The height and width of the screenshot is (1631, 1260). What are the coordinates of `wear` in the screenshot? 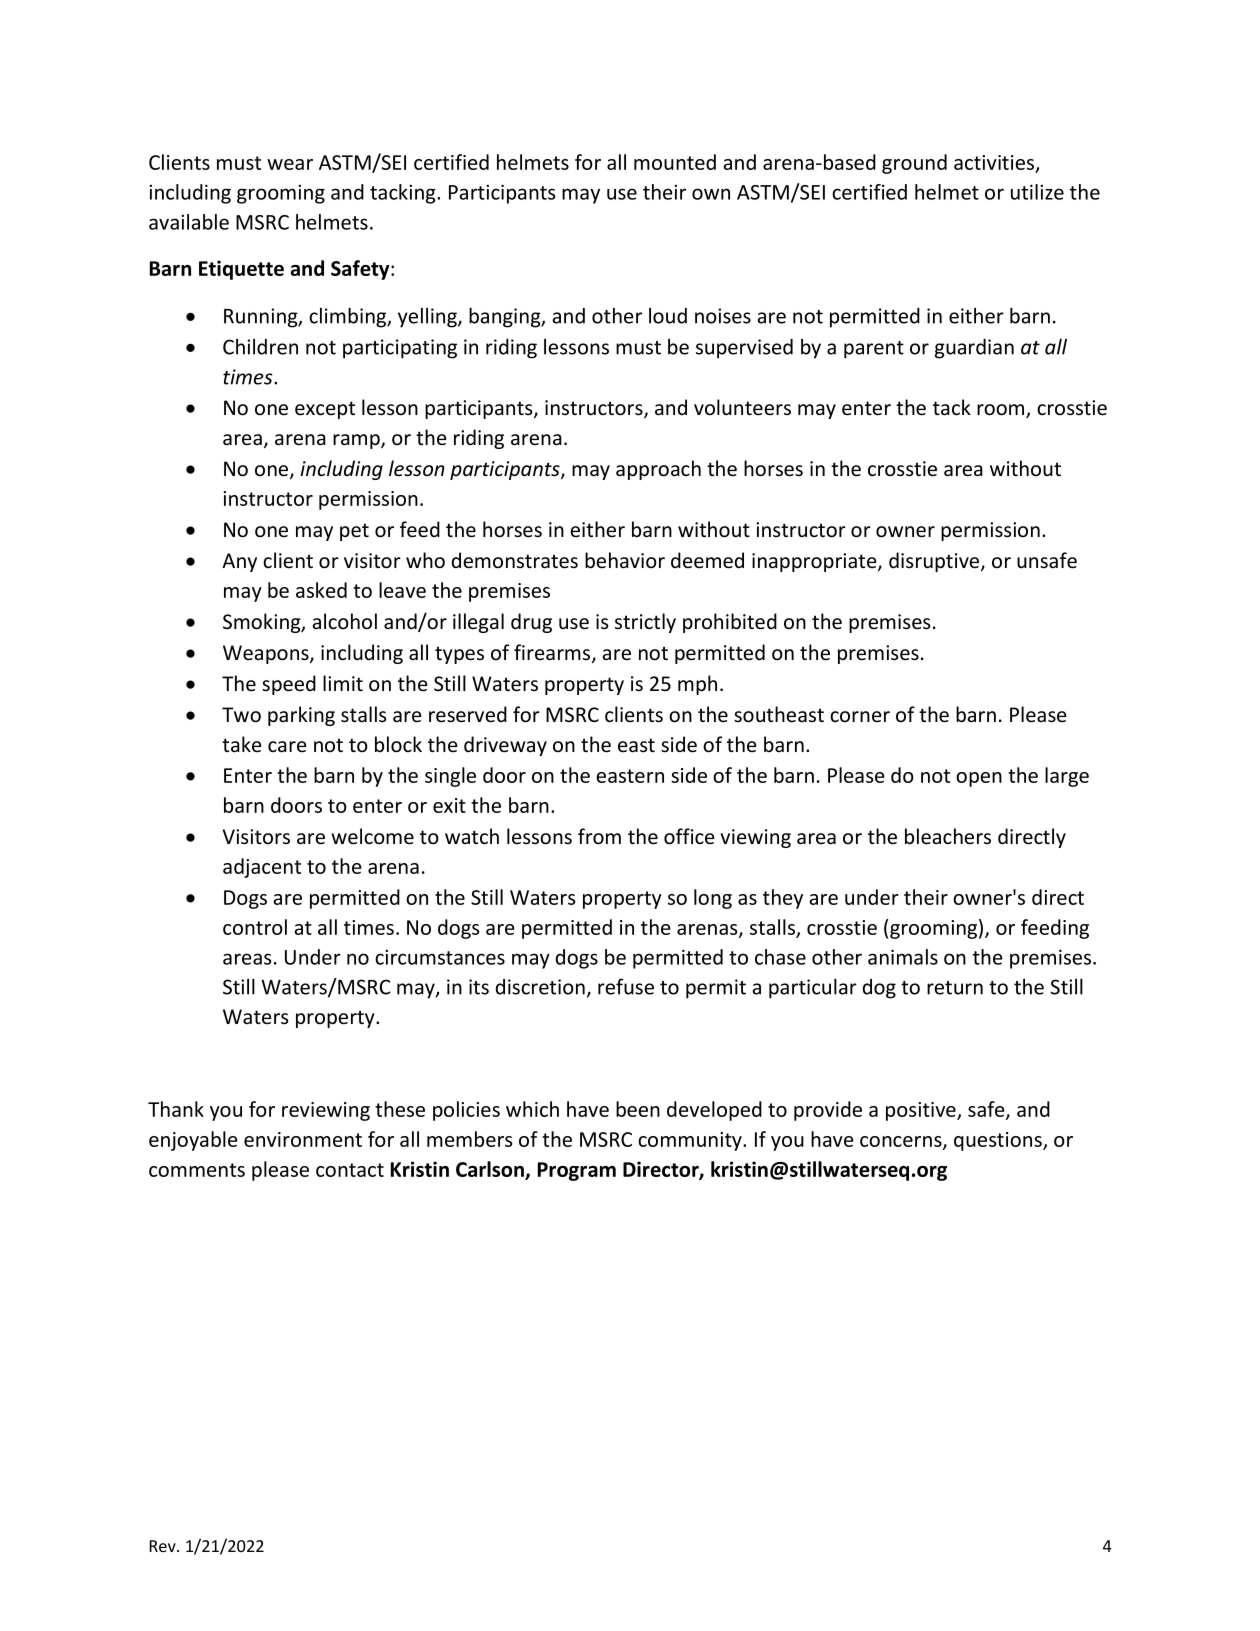 It's located at (290, 164).
